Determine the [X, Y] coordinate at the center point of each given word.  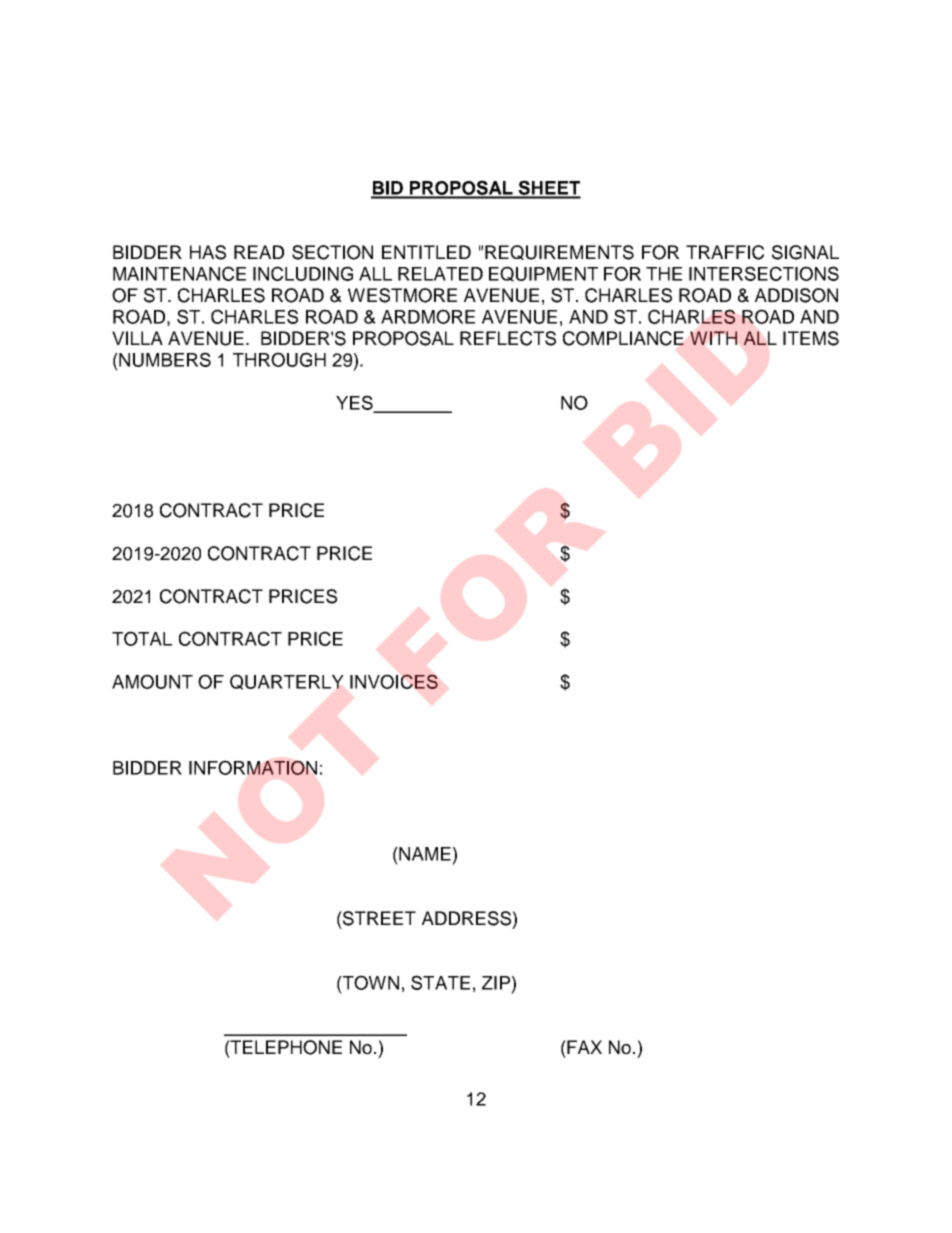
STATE [440, 982]
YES [355, 403]
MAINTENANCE [179, 273]
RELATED [440, 274]
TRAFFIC [725, 252]
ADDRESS [466, 918]
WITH [713, 338]
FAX [583, 1047]
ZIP [496, 983]
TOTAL [142, 638]
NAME [424, 854]
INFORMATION [253, 767]
